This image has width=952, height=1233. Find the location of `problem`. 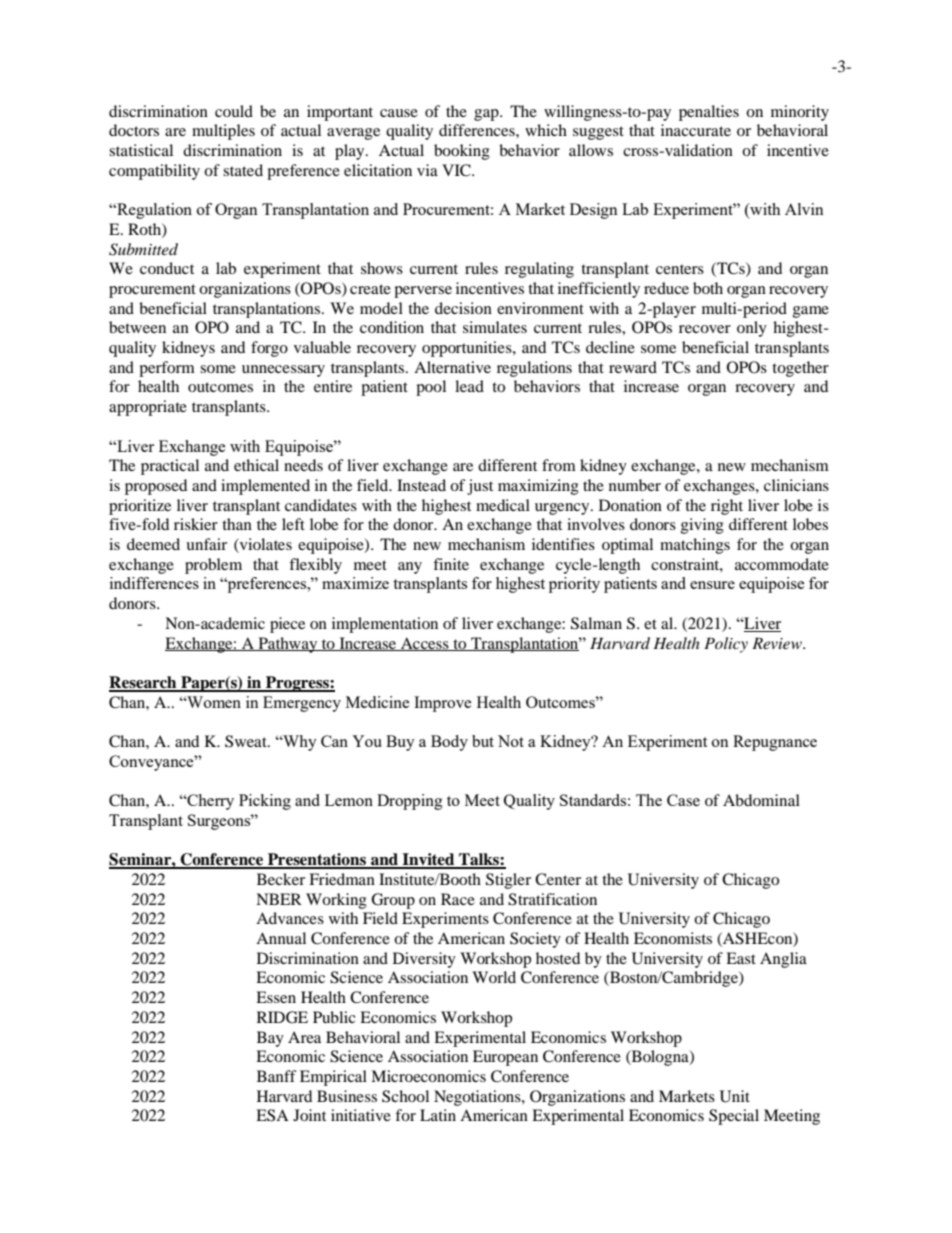

problem is located at coordinates (213, 566).
